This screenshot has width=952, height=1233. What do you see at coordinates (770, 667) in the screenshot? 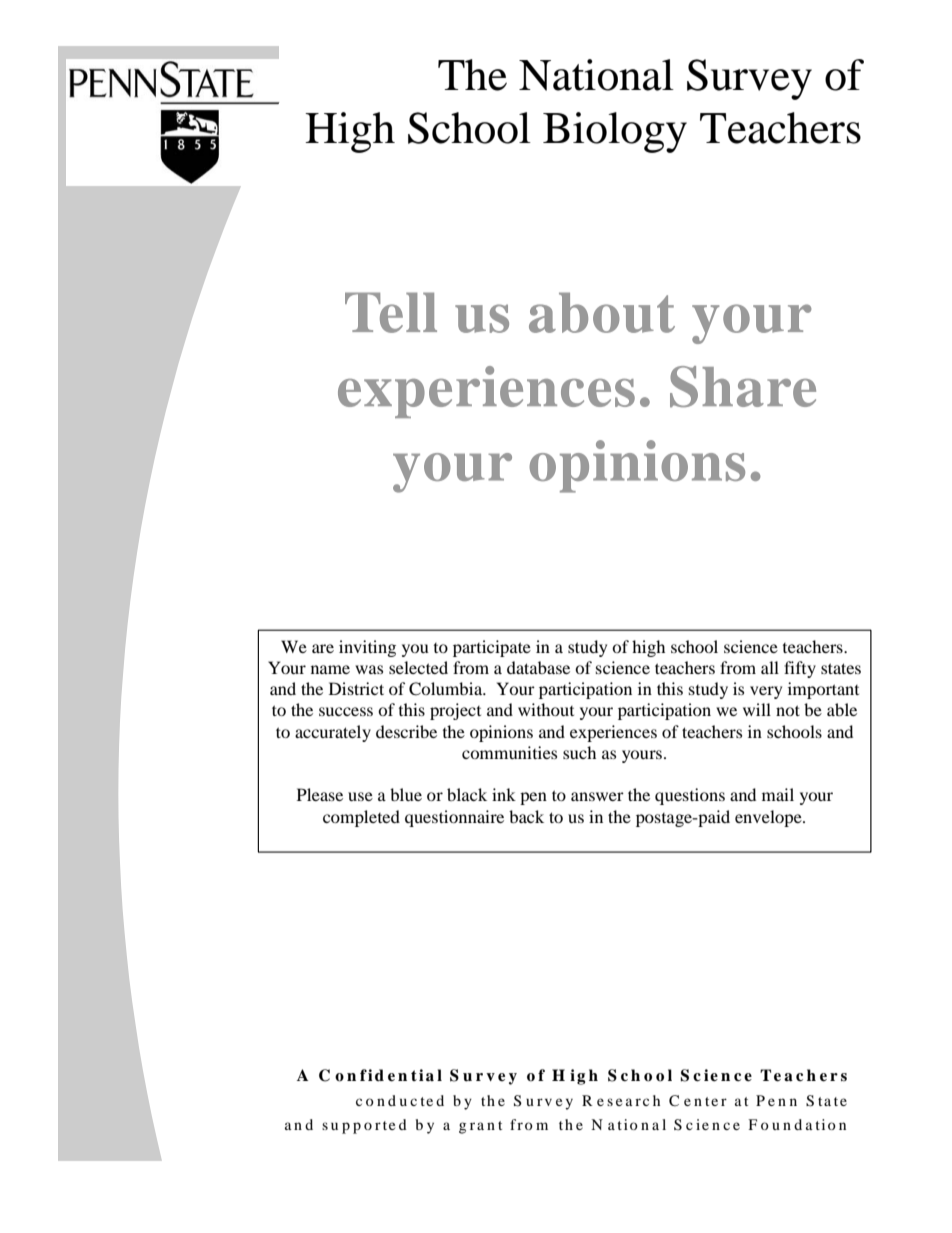
I see `all` at bounding box center [770, 667].
